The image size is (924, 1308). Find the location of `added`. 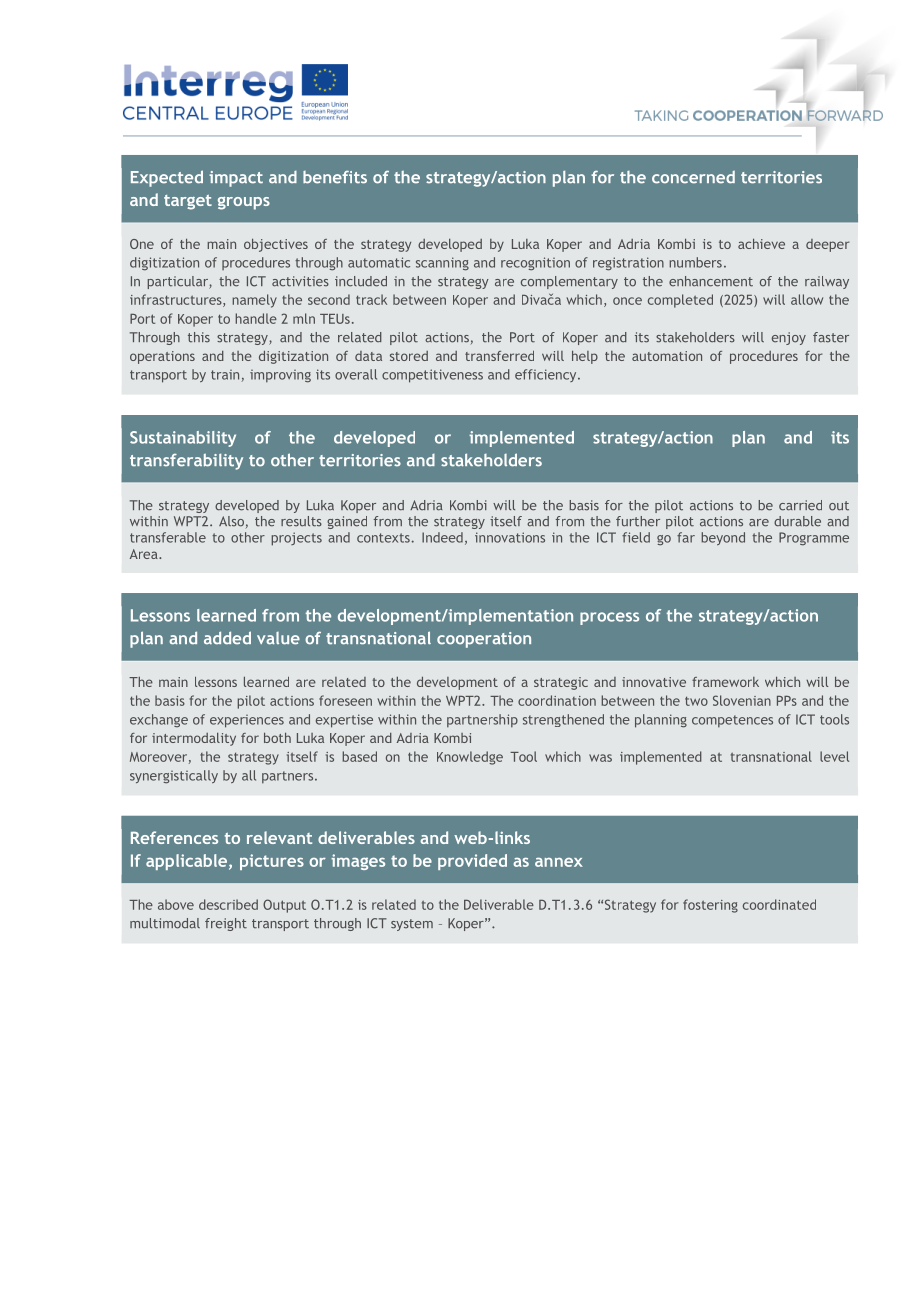

added is located at coordinates (227, 638).
